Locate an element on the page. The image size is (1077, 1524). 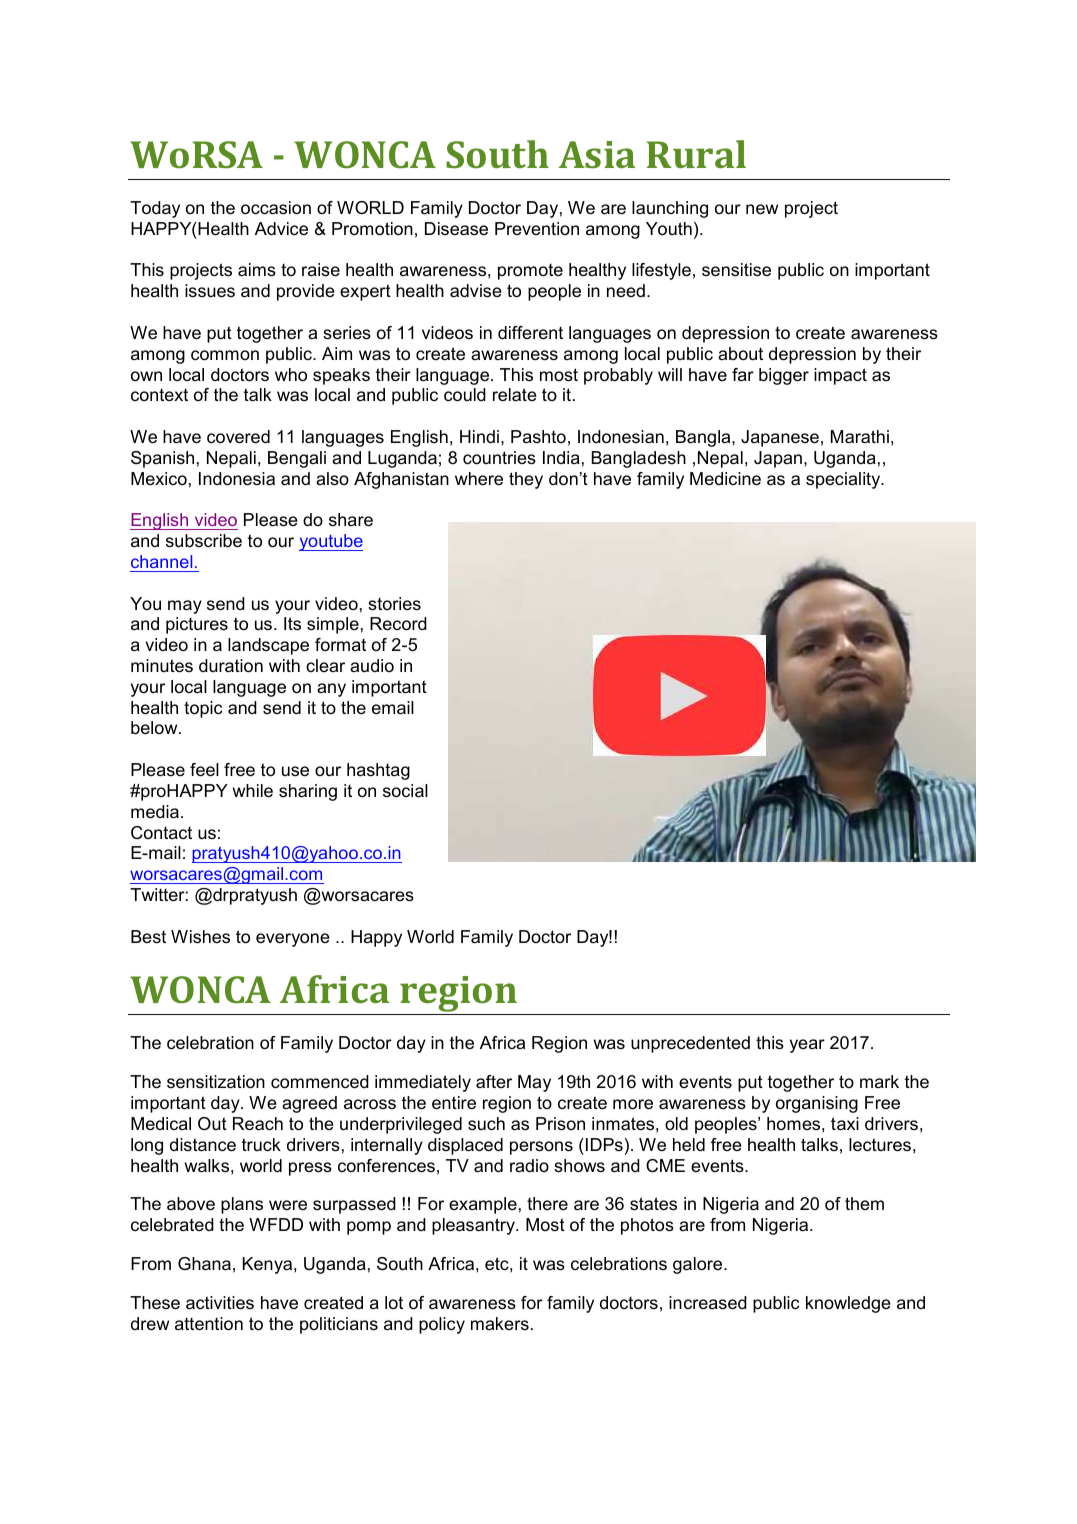
activities is located at coordinates (220, 1303).
